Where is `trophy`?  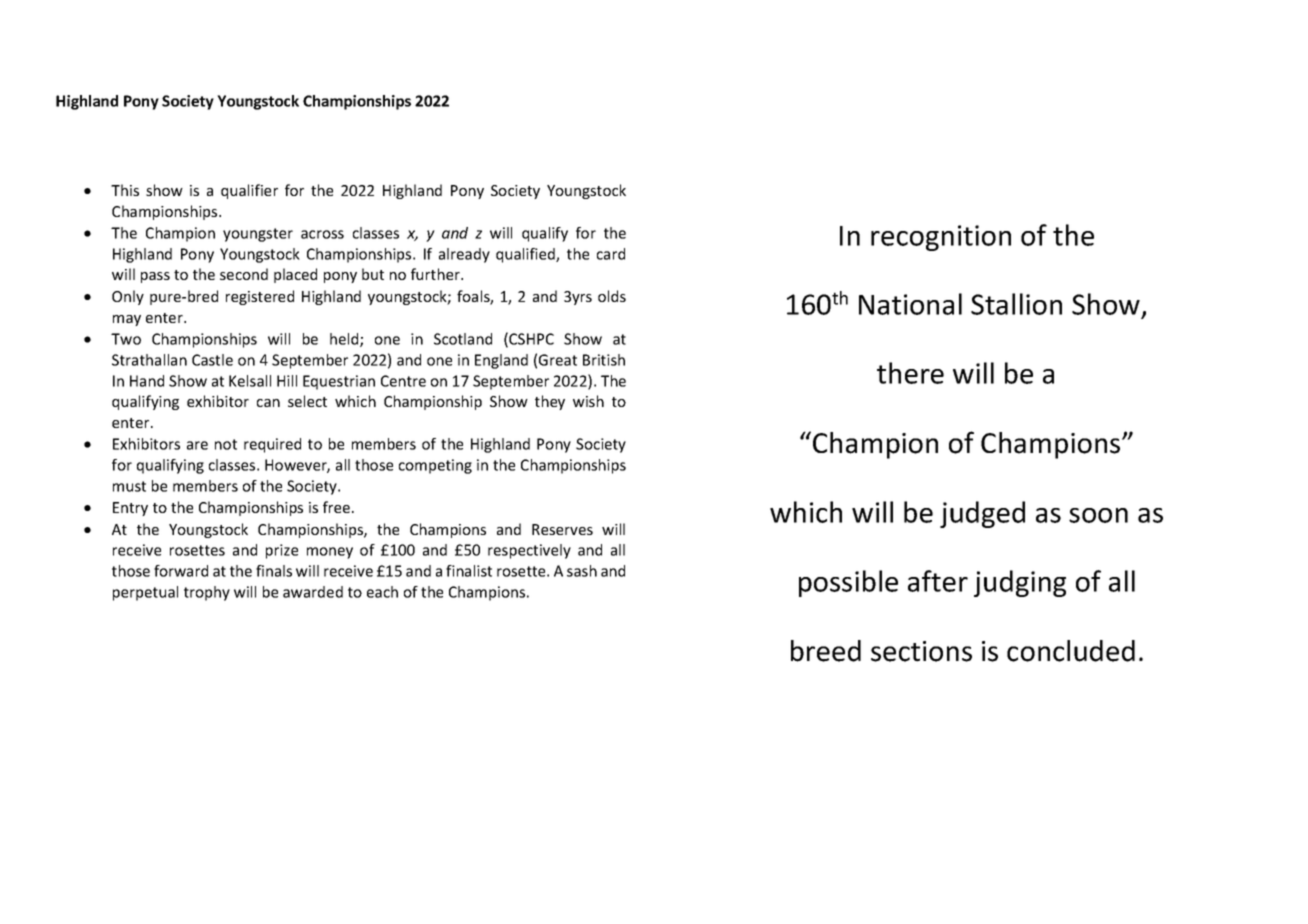 trophy is located at coordinates (207, 593).
